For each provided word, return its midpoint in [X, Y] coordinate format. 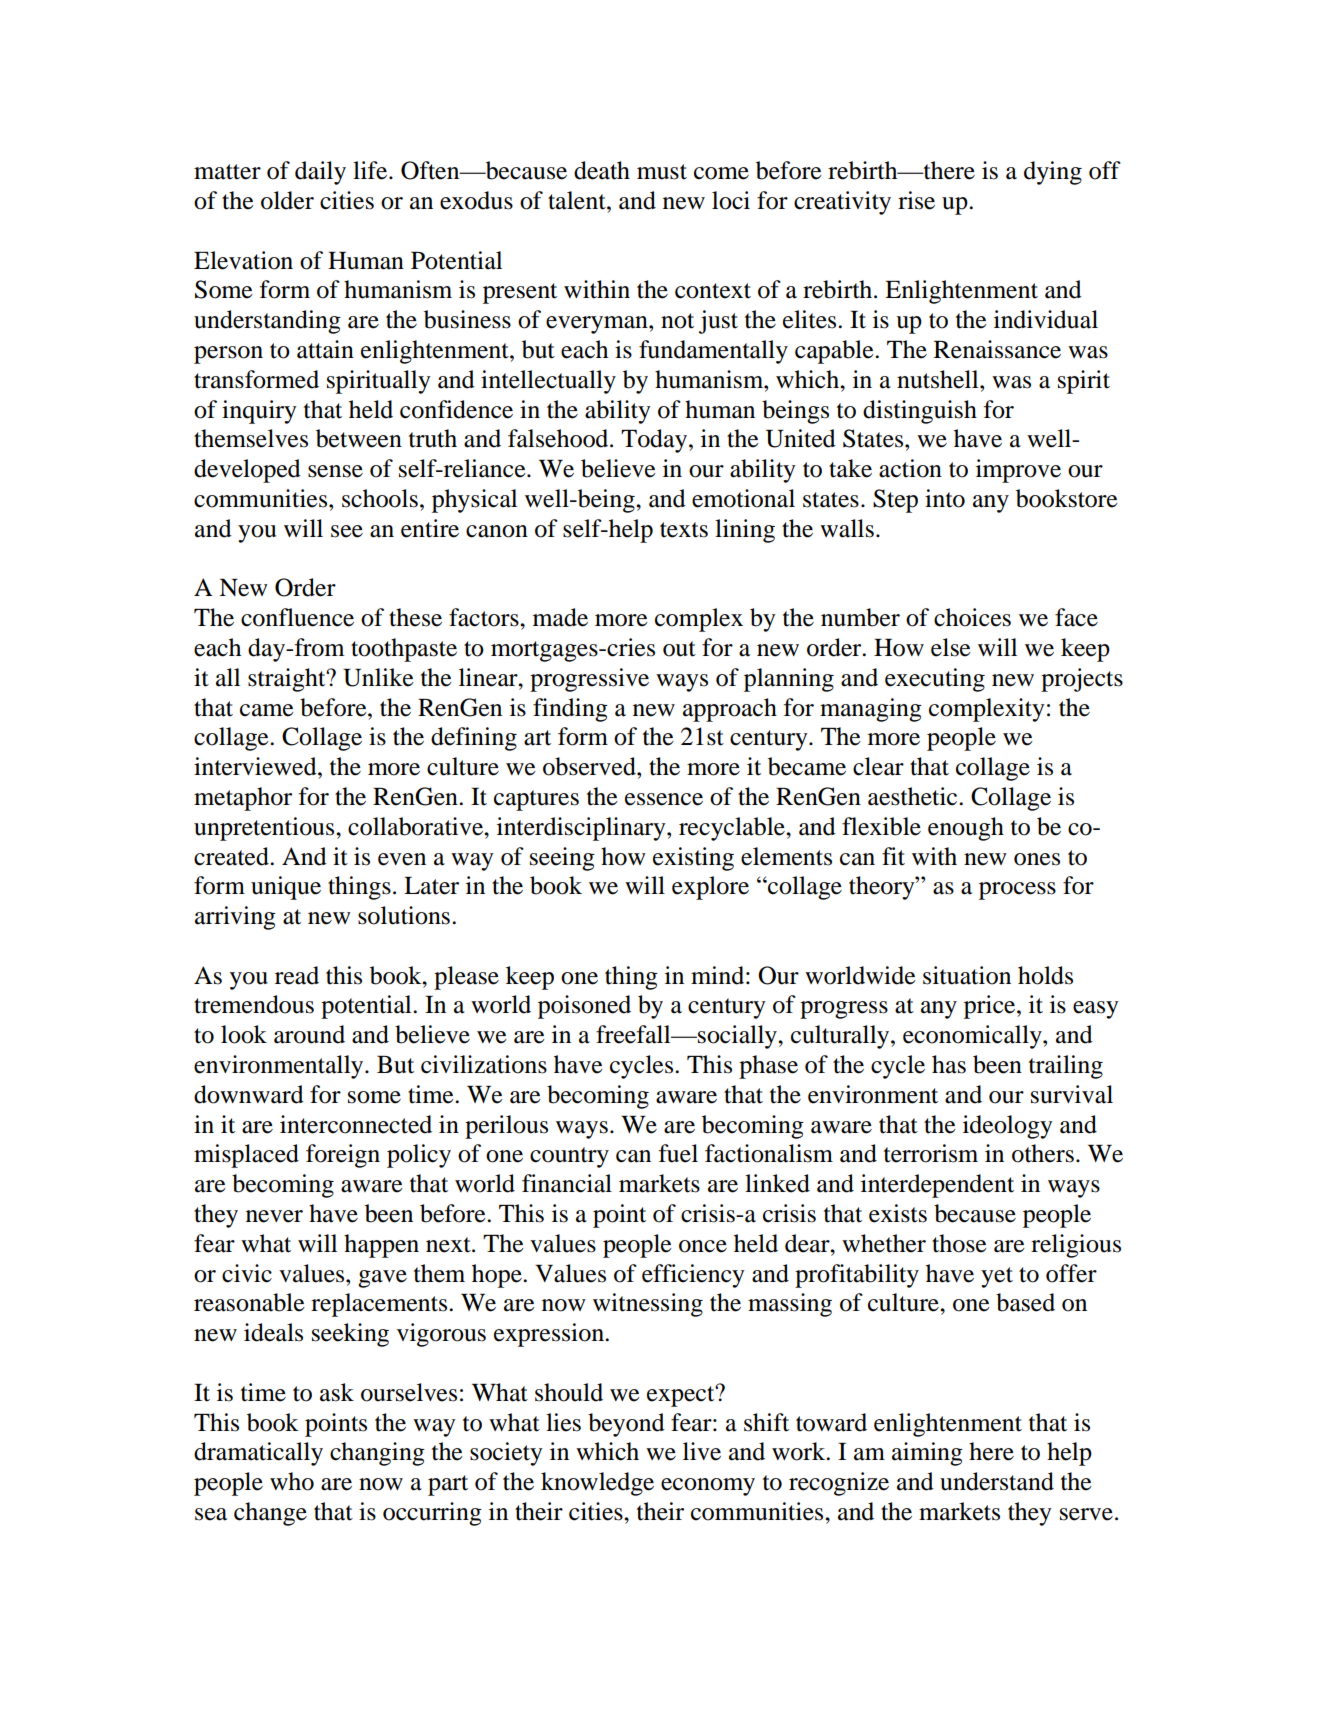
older [287, 200]
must [662, 172]
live [702, 1451]
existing [693, 859]
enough [966, 829]
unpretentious [265, 829]
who [292, 1481]
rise [916, 200]
